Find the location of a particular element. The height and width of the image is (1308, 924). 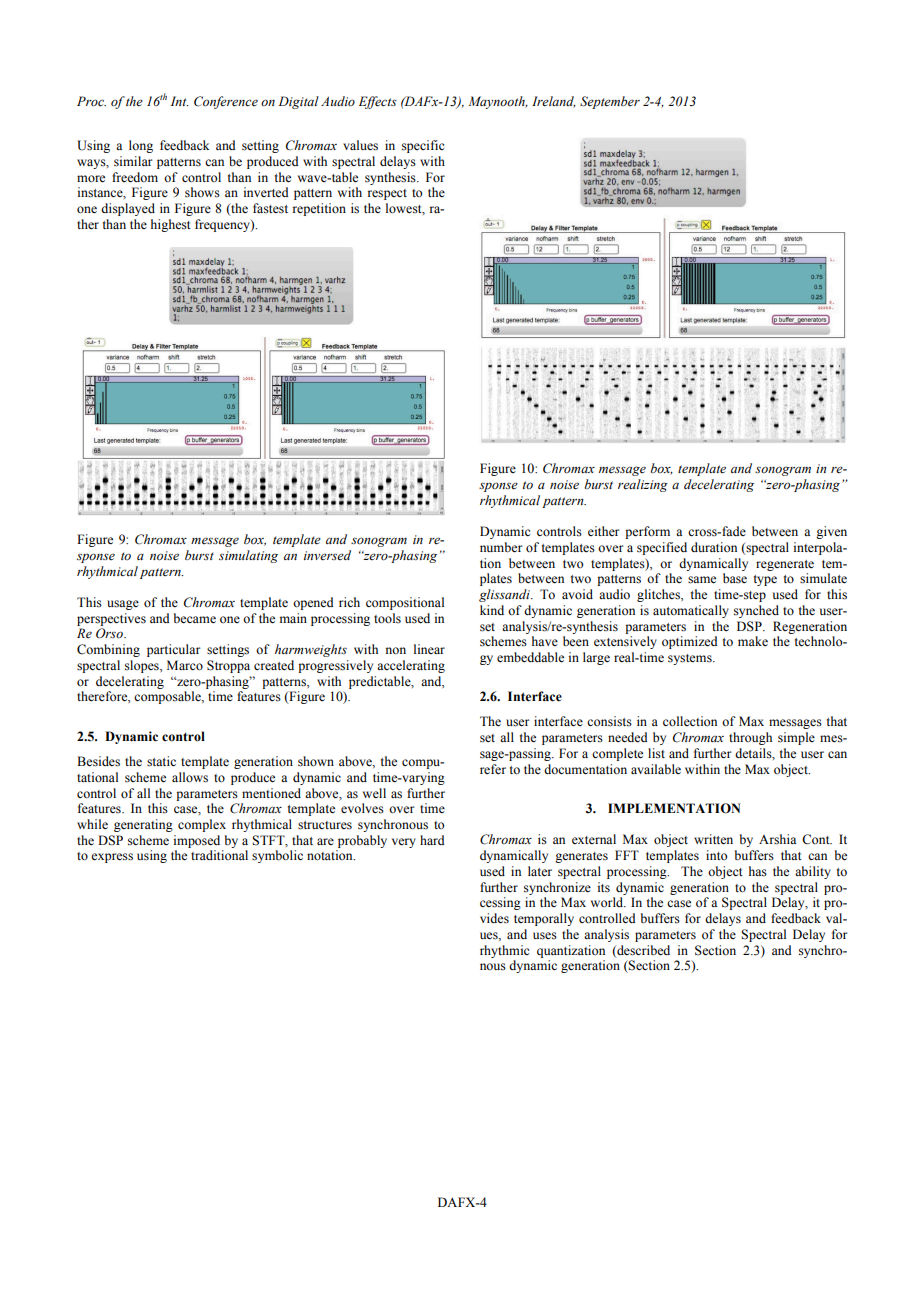

given is located at coordinates (831, 532).
